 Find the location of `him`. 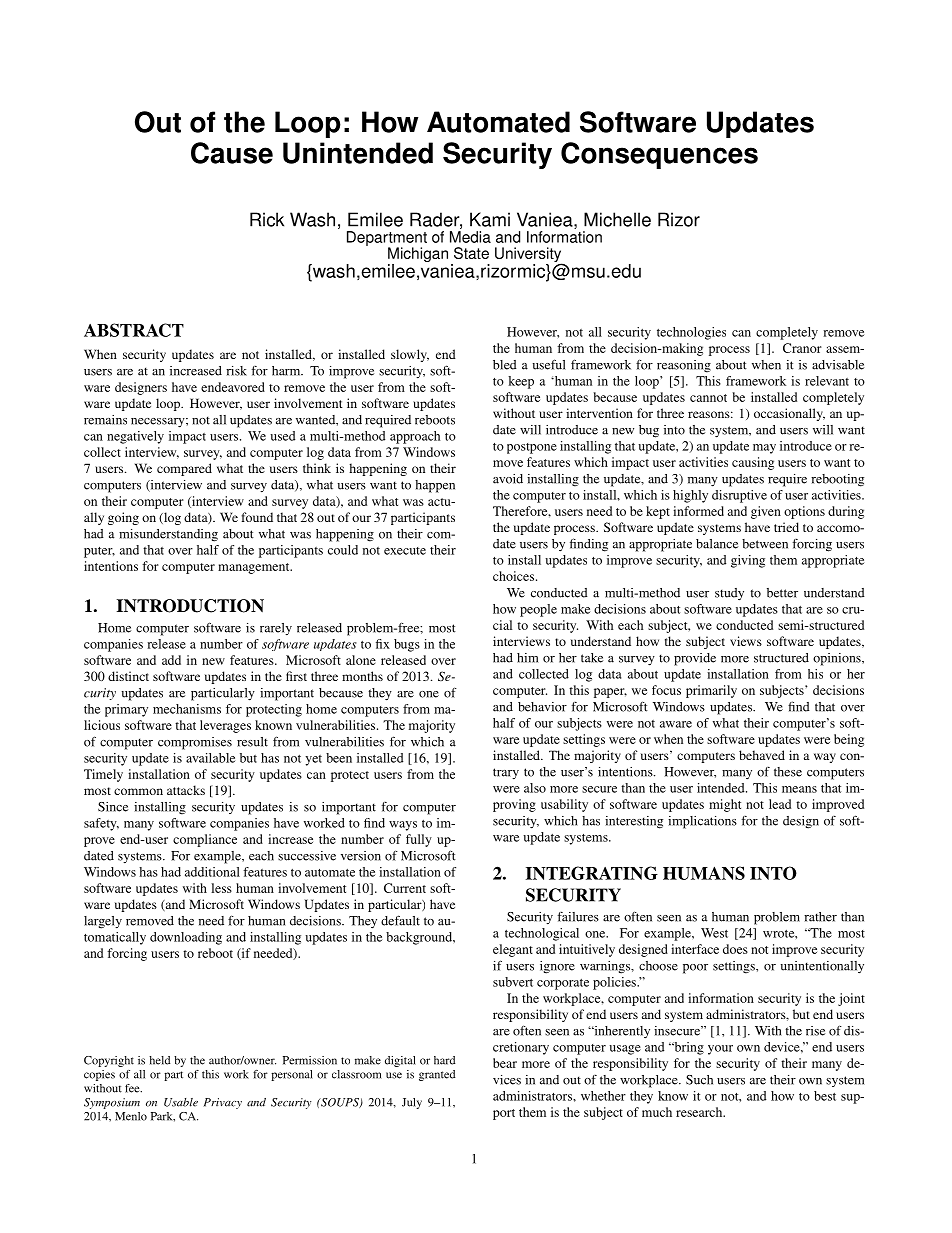

him is located at coordinates (528, 658).
